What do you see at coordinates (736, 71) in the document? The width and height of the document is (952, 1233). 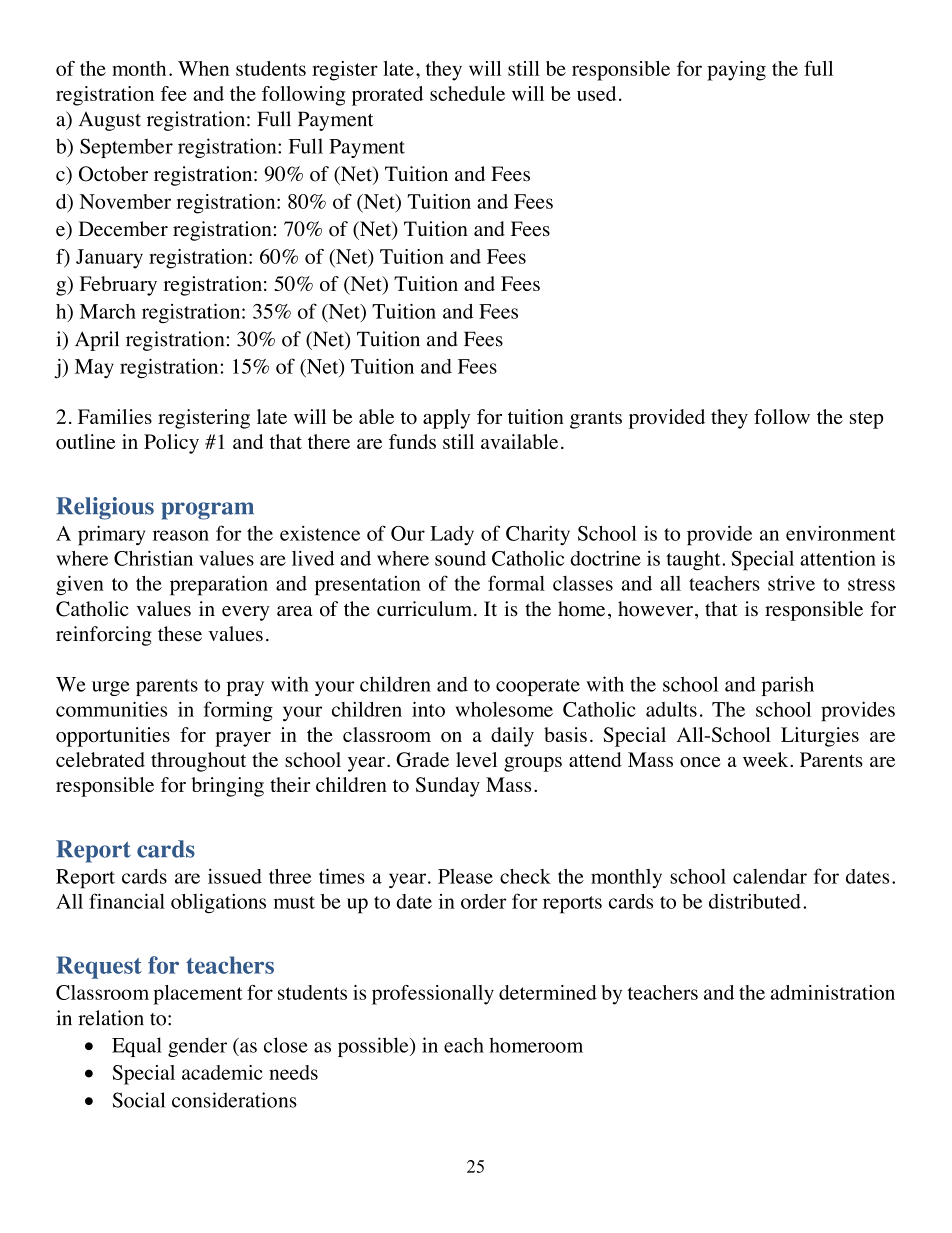 I see `paying` at bounding box center [736, 71].
